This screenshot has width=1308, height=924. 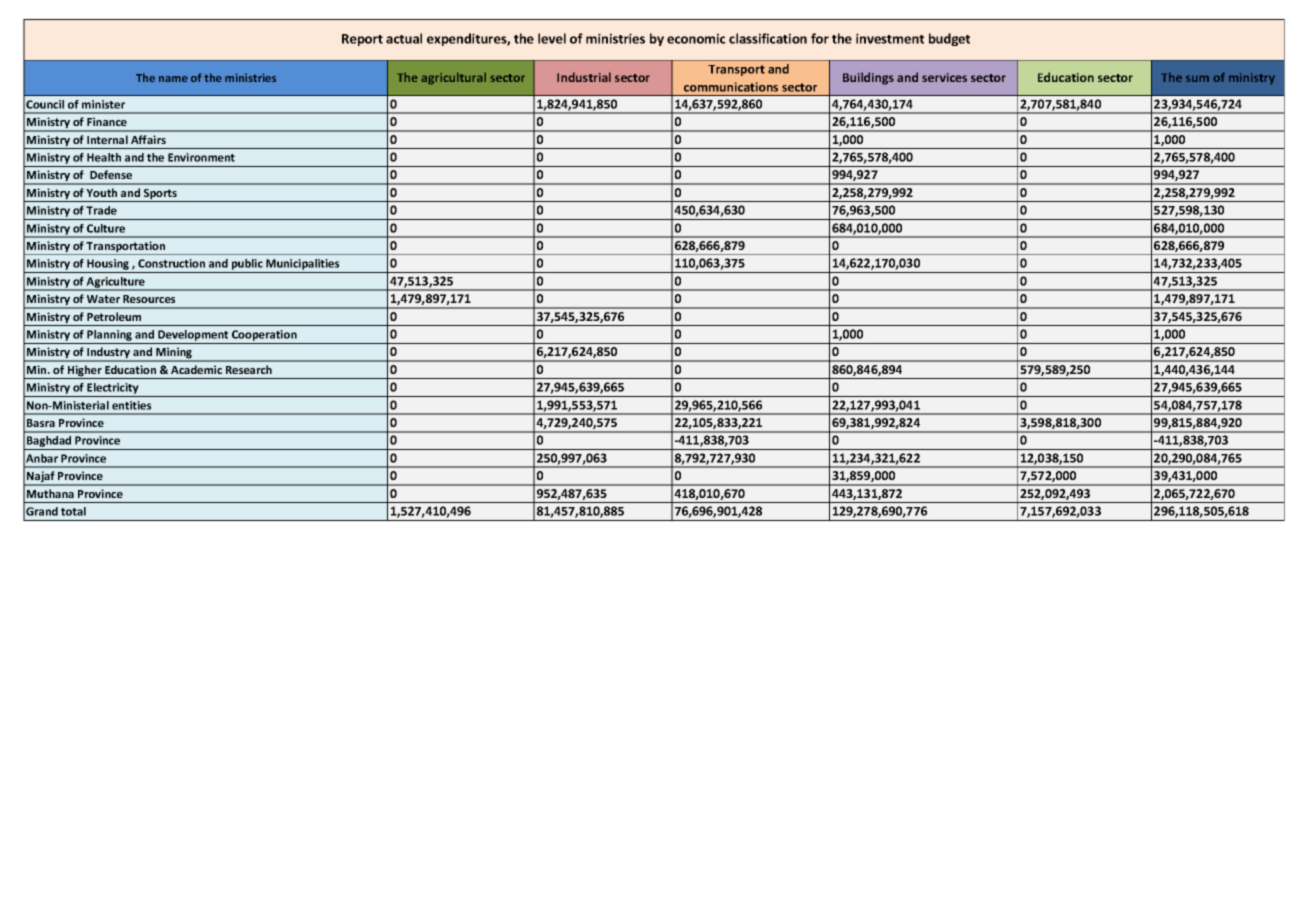 What do you see at coordinates (264, 335) in the screenshot?
I see `Cooperation` at bounding box center [264, 335].
